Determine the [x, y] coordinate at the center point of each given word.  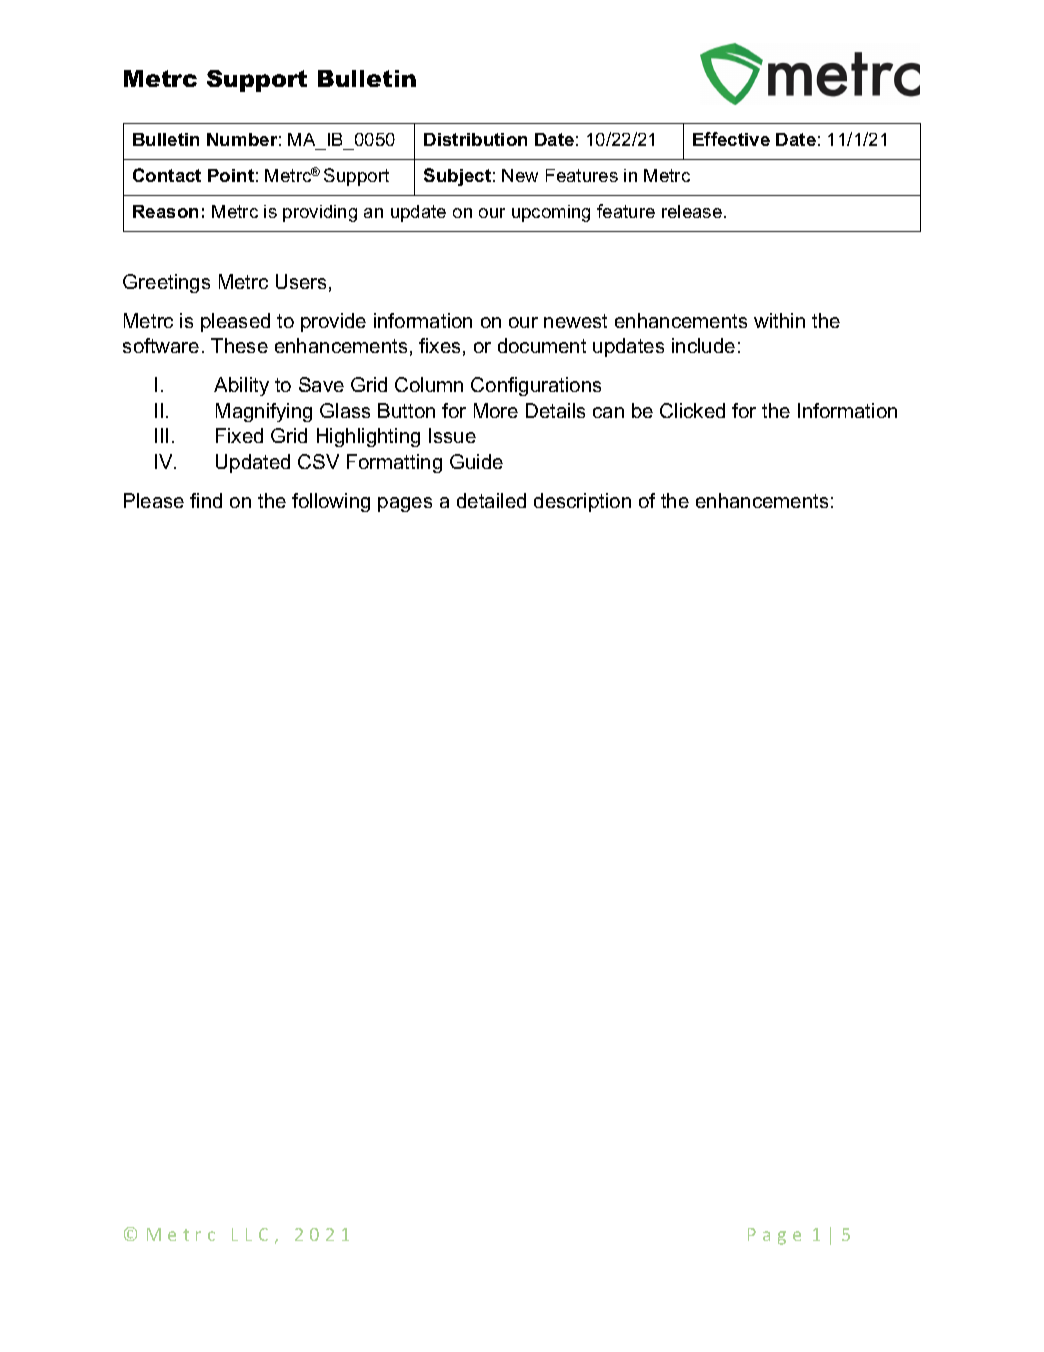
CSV [318, 461]
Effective [731, 139]
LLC [250, 1234]
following [331, 502]
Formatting [394, 463]
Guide [476, 461]
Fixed [239, 435]
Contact [167, 175]
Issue [452, 435]
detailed [491, 500]
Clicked [692, 410]
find [206, 500]
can [608, 412]
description [582, 502]
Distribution [475, 139]
